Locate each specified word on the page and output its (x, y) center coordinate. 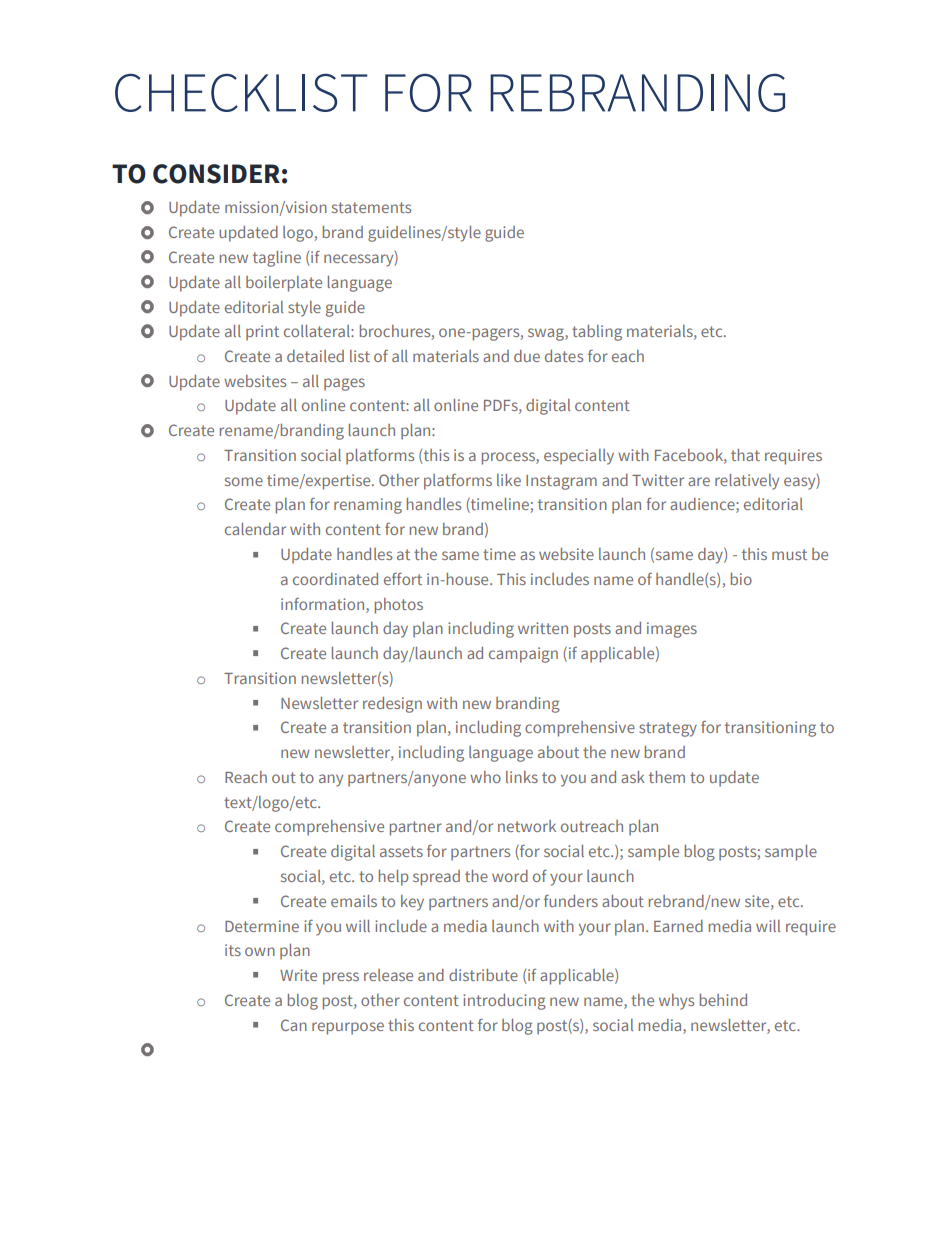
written (543, 628)
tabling (597, 333)
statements (371, 207)
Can (294, 1025)
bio (741, 579)
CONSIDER (216, 174)
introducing (504, 1002)
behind (723, 1000)
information (324, 604)
